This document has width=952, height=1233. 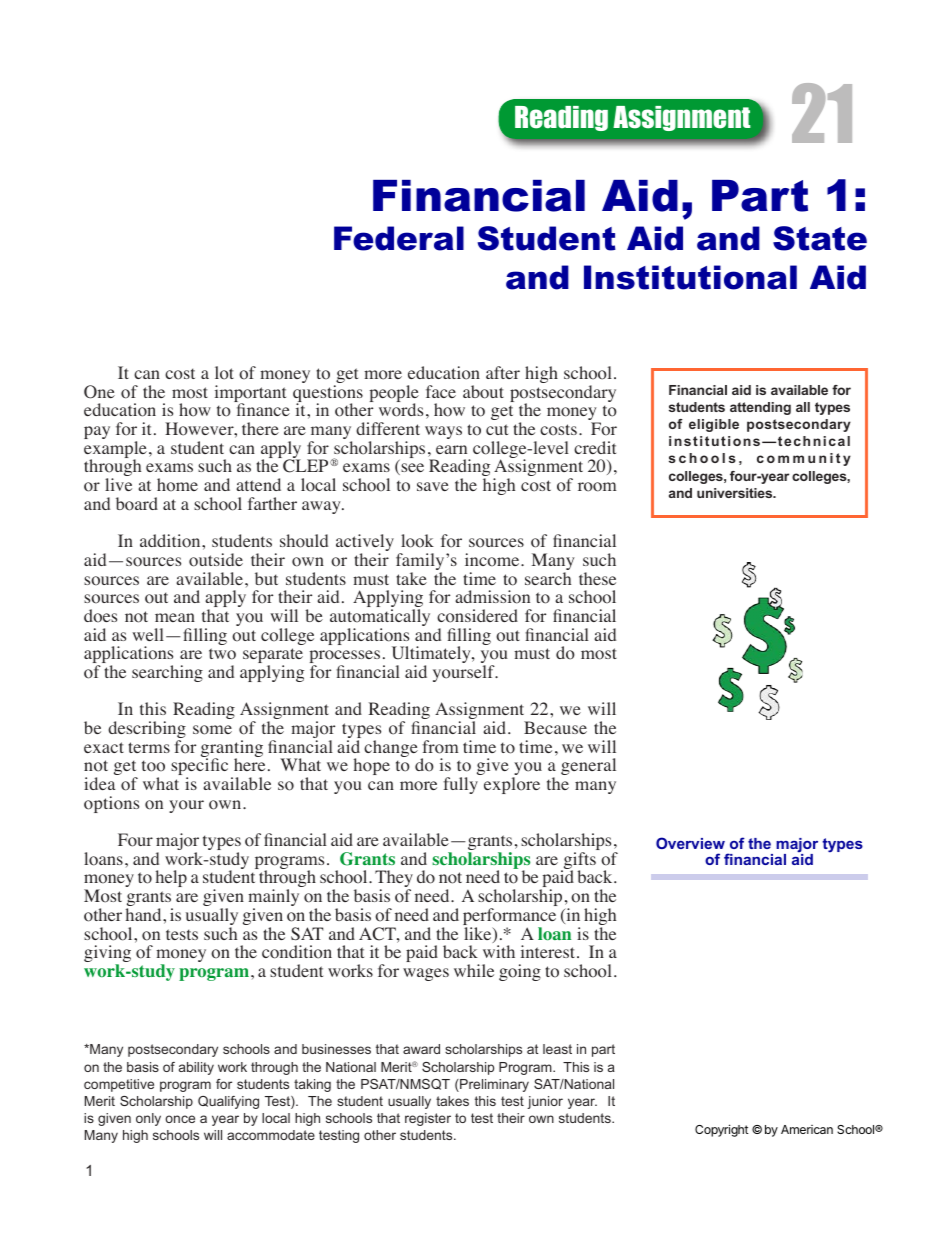 I want to click on addition, so click(x=171, y=541).
